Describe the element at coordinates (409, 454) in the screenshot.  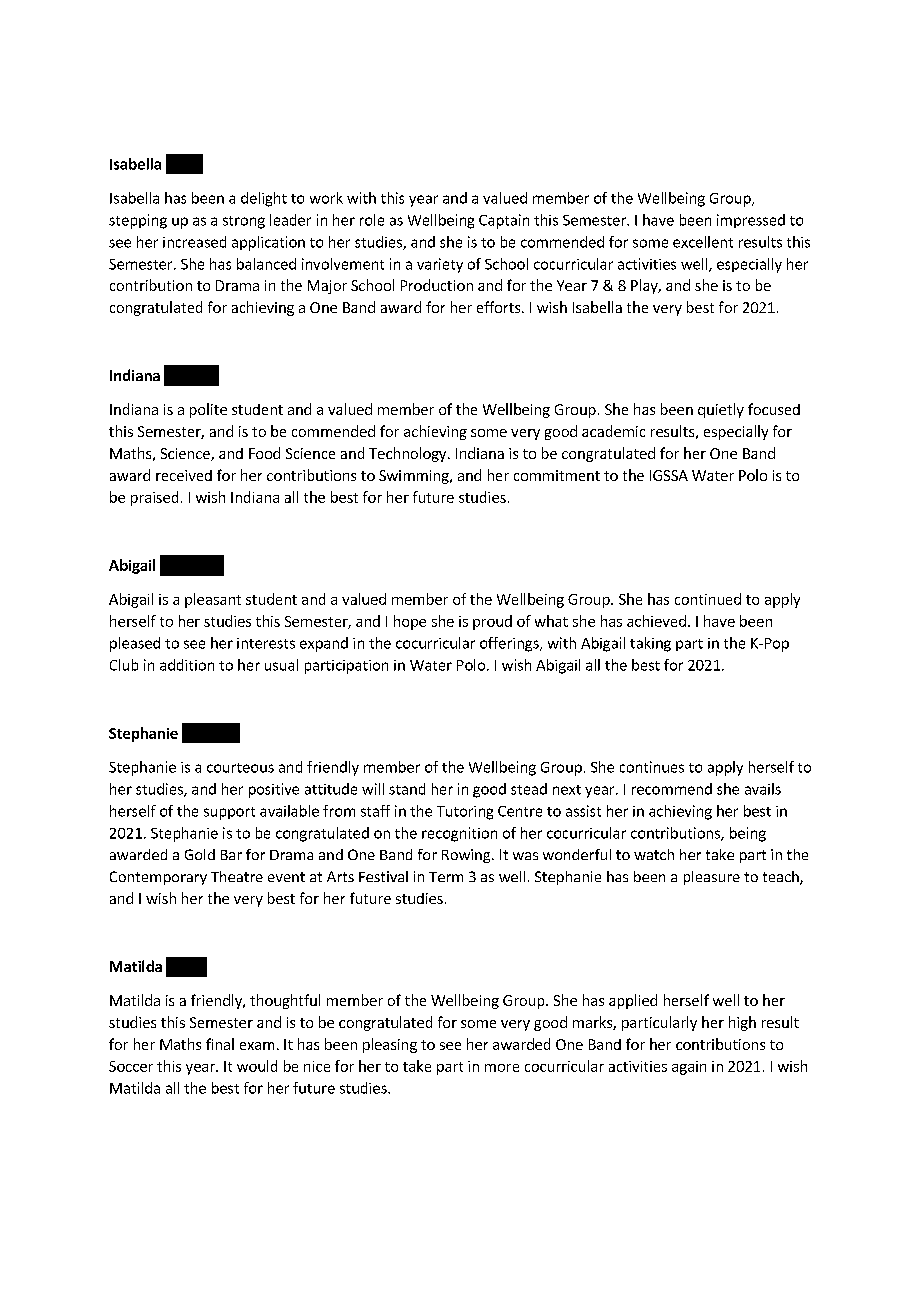
I see `Technology` at that location.
